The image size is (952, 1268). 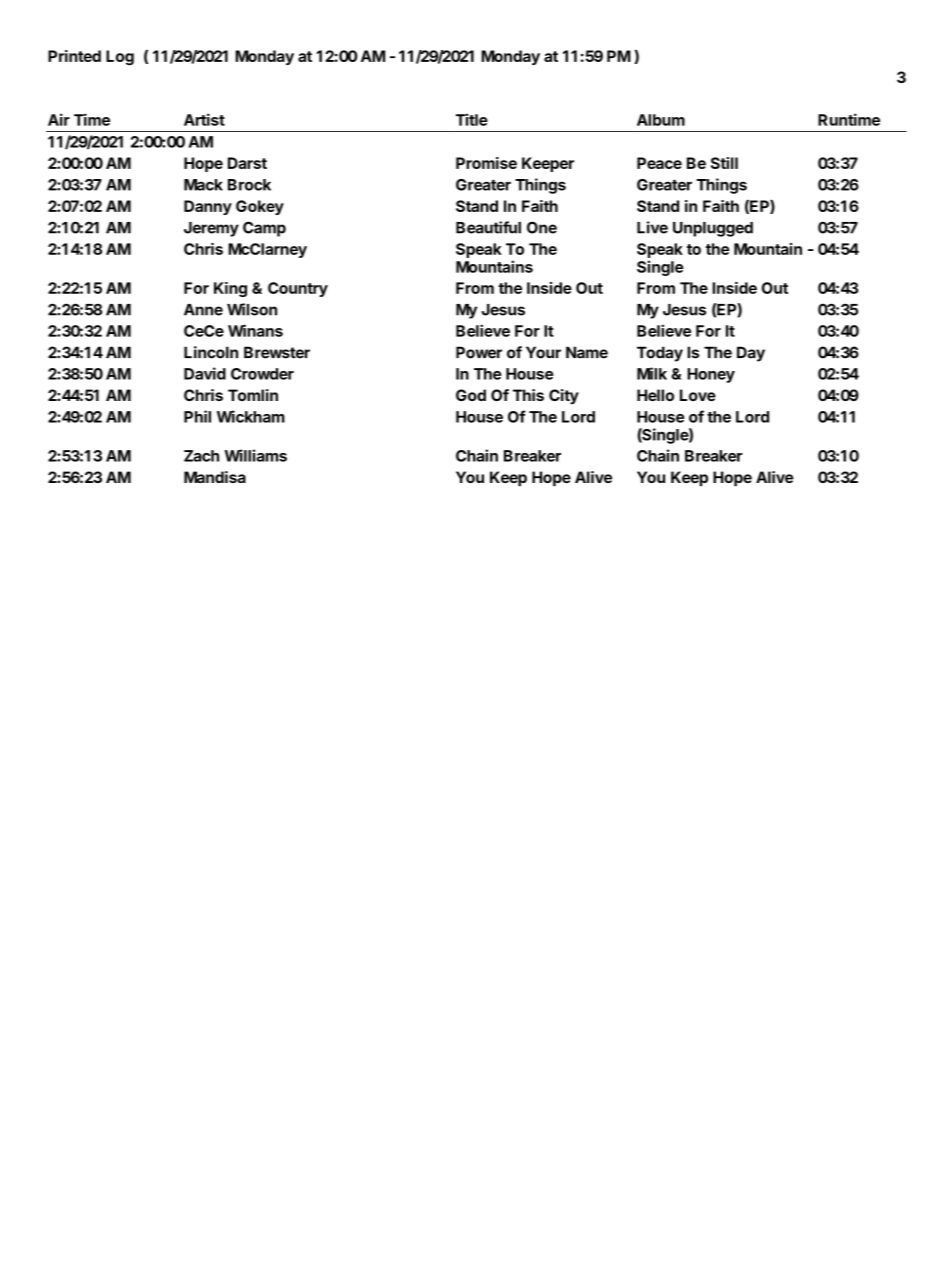 What do you see at coordinates (472, 119) in the screenshot?
I see `Title` at bounding box center [472, 119].
